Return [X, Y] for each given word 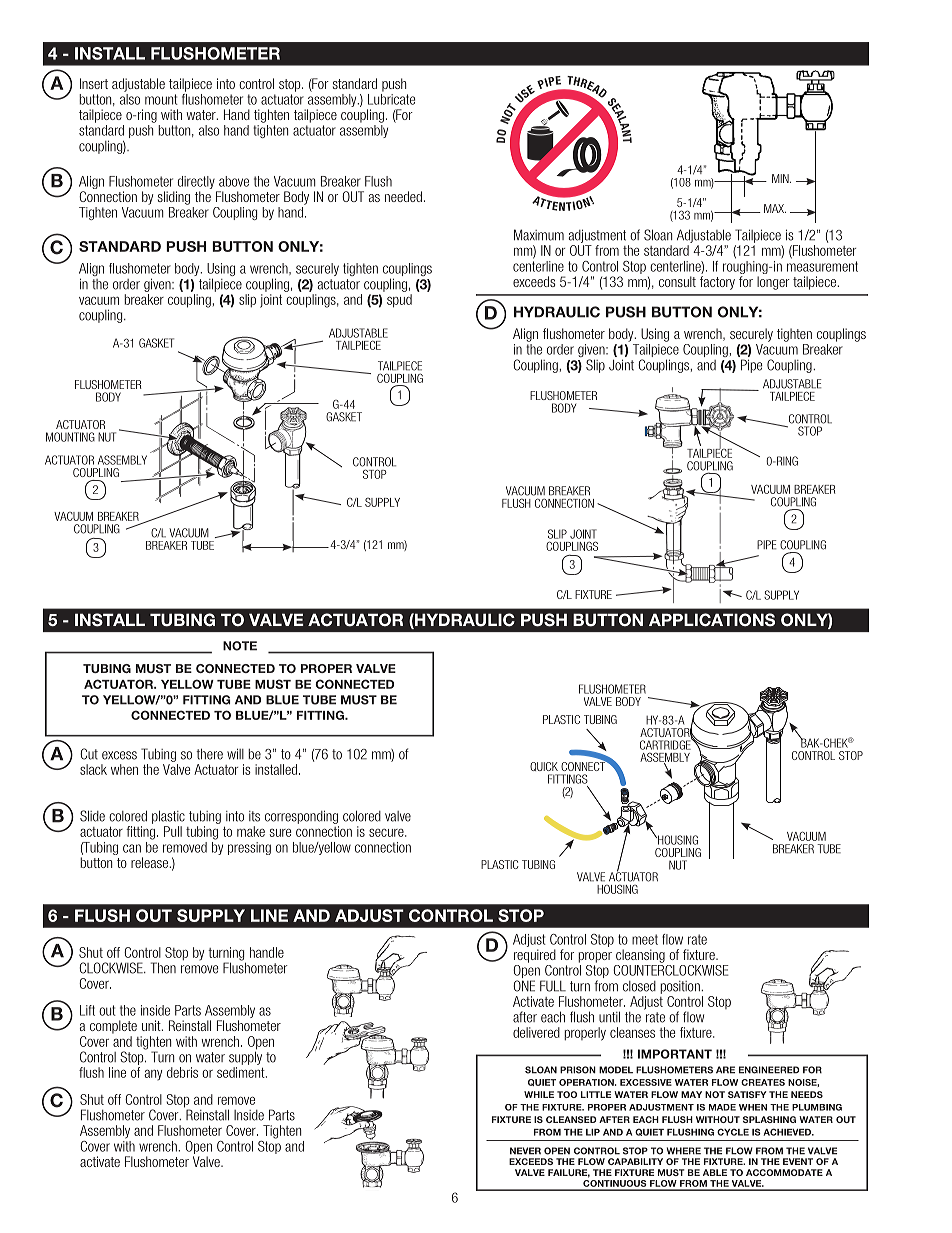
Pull [173, 831]
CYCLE [733, 1132]
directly [196, 182]
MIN [781, 178]
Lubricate [391, 98]
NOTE [240, 646]
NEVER [525, 1151]
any [153, 1074]
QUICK [544, 766]
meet [645, 939]
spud [399, 301]
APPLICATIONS [712, 620]
